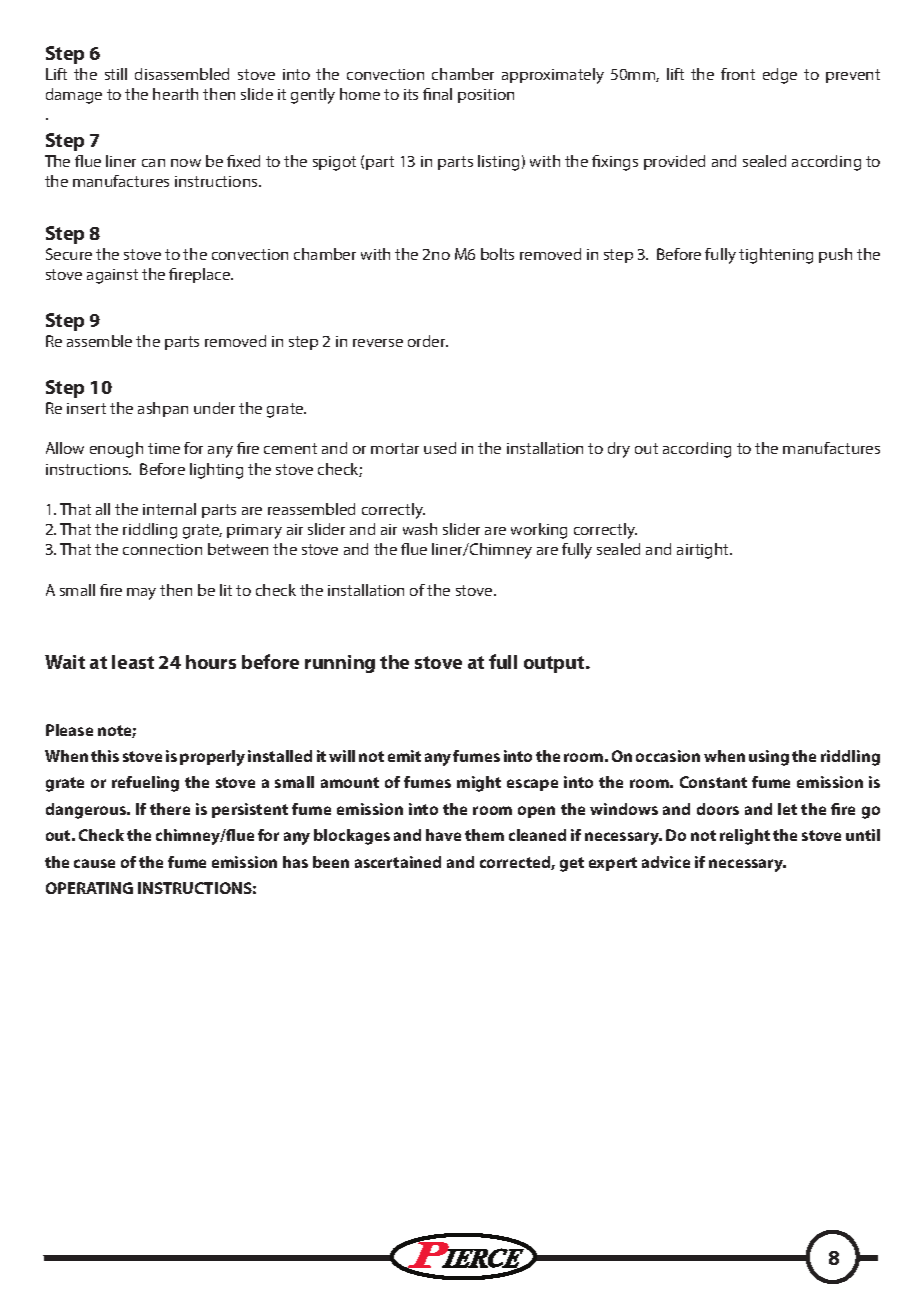  Describe the element at coordinates (214, 408) in the screenshot. I see `under` at that location.
